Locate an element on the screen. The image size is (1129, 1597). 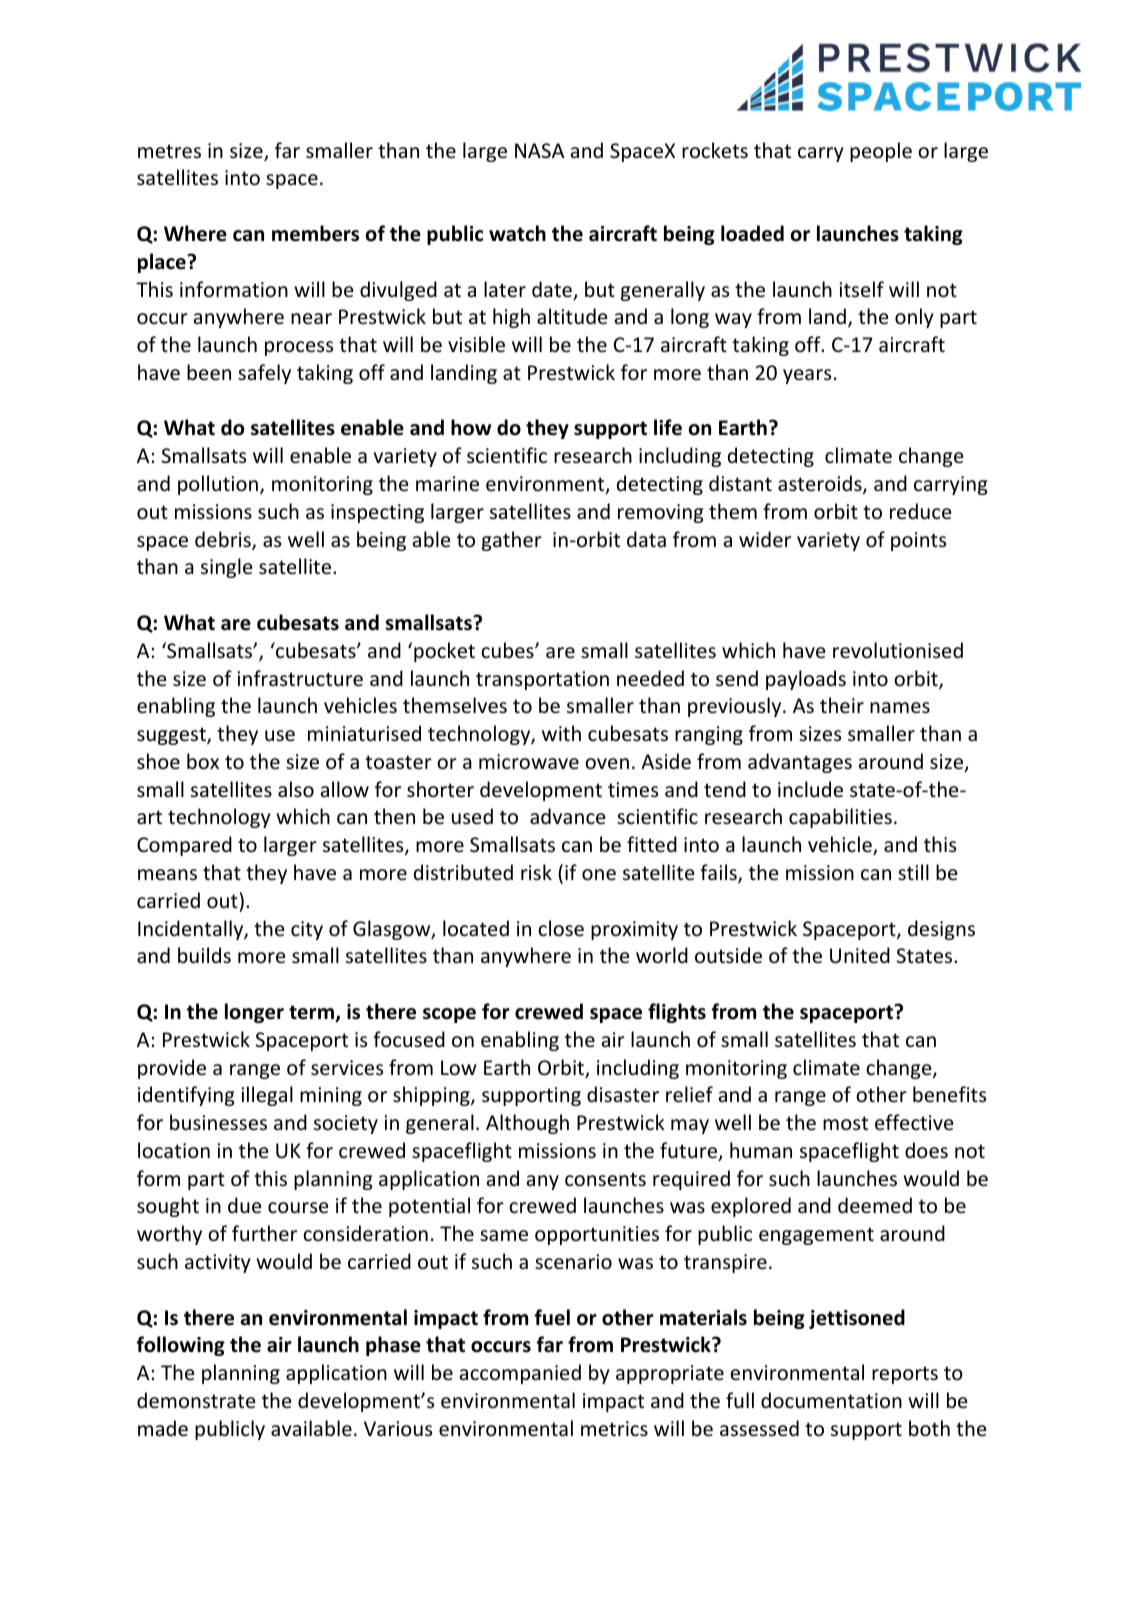
people is located at coordinates (881, 152).
